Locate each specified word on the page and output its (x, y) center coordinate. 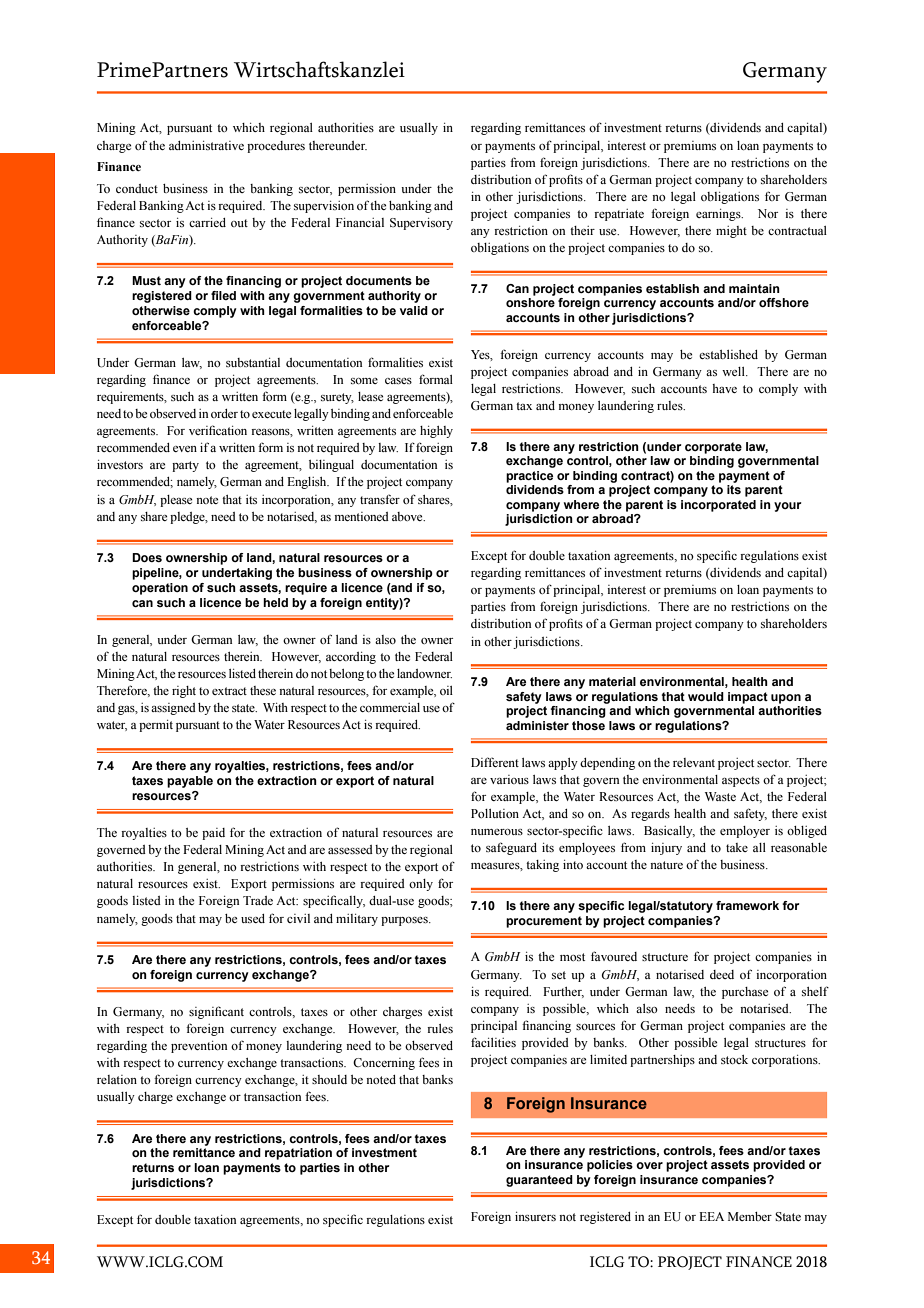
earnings (719, 215)
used (253, 918)
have (724, 388)
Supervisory (421, 224)
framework (747, 905)
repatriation (298, 1154)
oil (446, 690)
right (184, 692)
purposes (405, 921)
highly (436, 432)
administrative (206, 145)
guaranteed (539, 1181)
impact (748, 698)
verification (218, 430)
